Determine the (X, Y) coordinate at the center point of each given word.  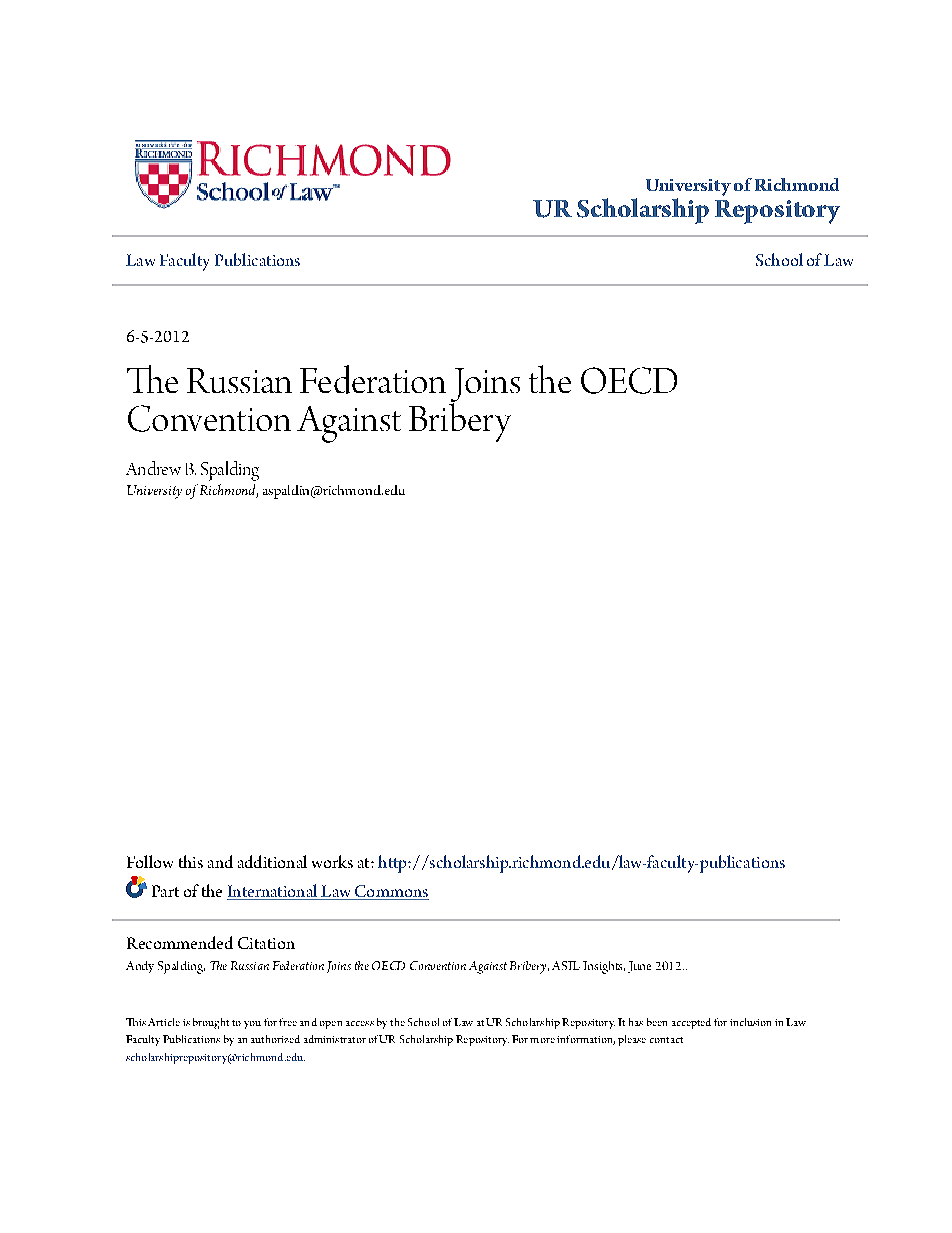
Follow (150, 861)
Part (165, 891)
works (332, 861)
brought (211, 1023)
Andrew (153, 468)
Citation (266, 943)
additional (272, 861)
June (639, 967)
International (273, 892)
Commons (391, 892)
